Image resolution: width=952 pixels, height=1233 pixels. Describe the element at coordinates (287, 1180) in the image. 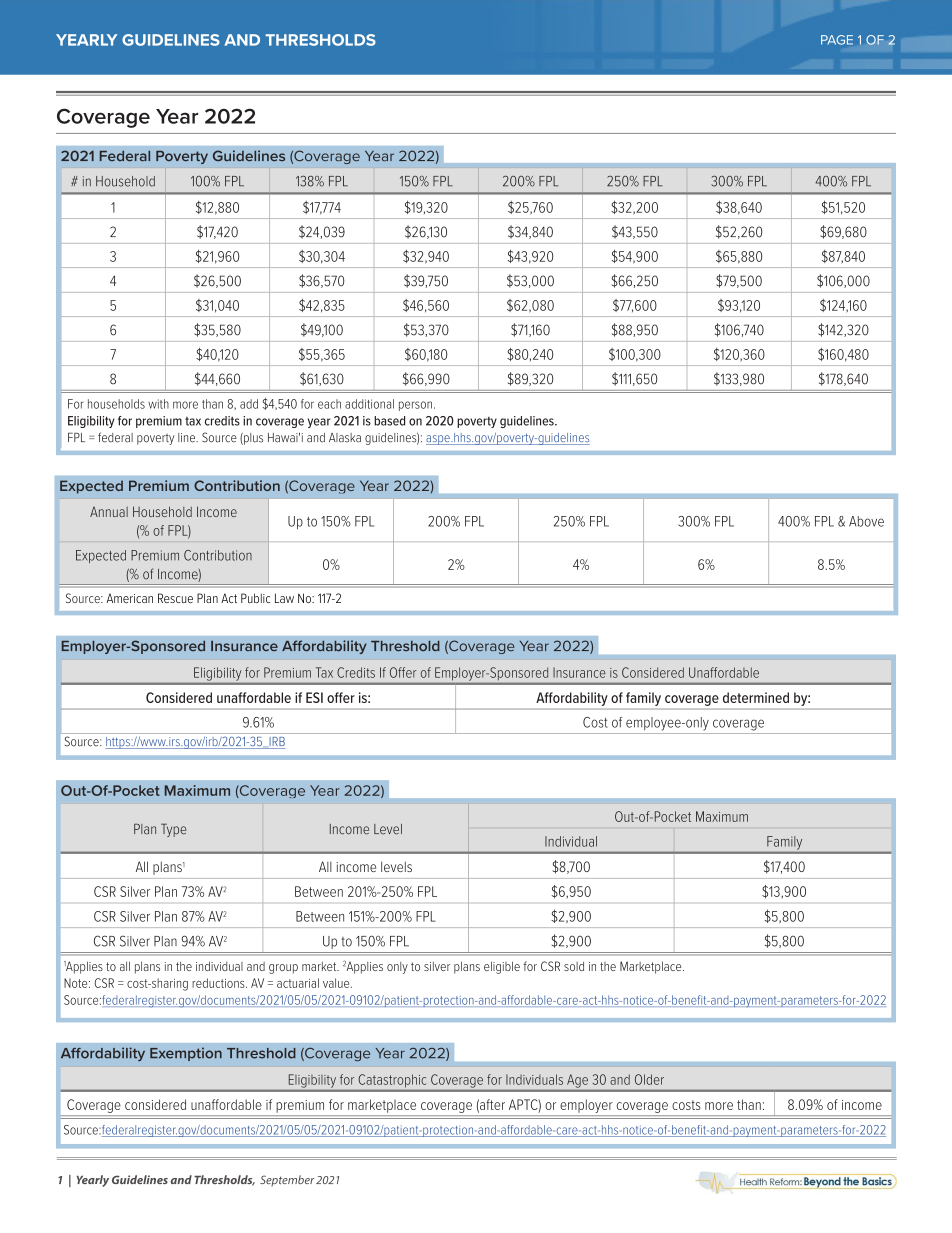

I see `September` at that location.
